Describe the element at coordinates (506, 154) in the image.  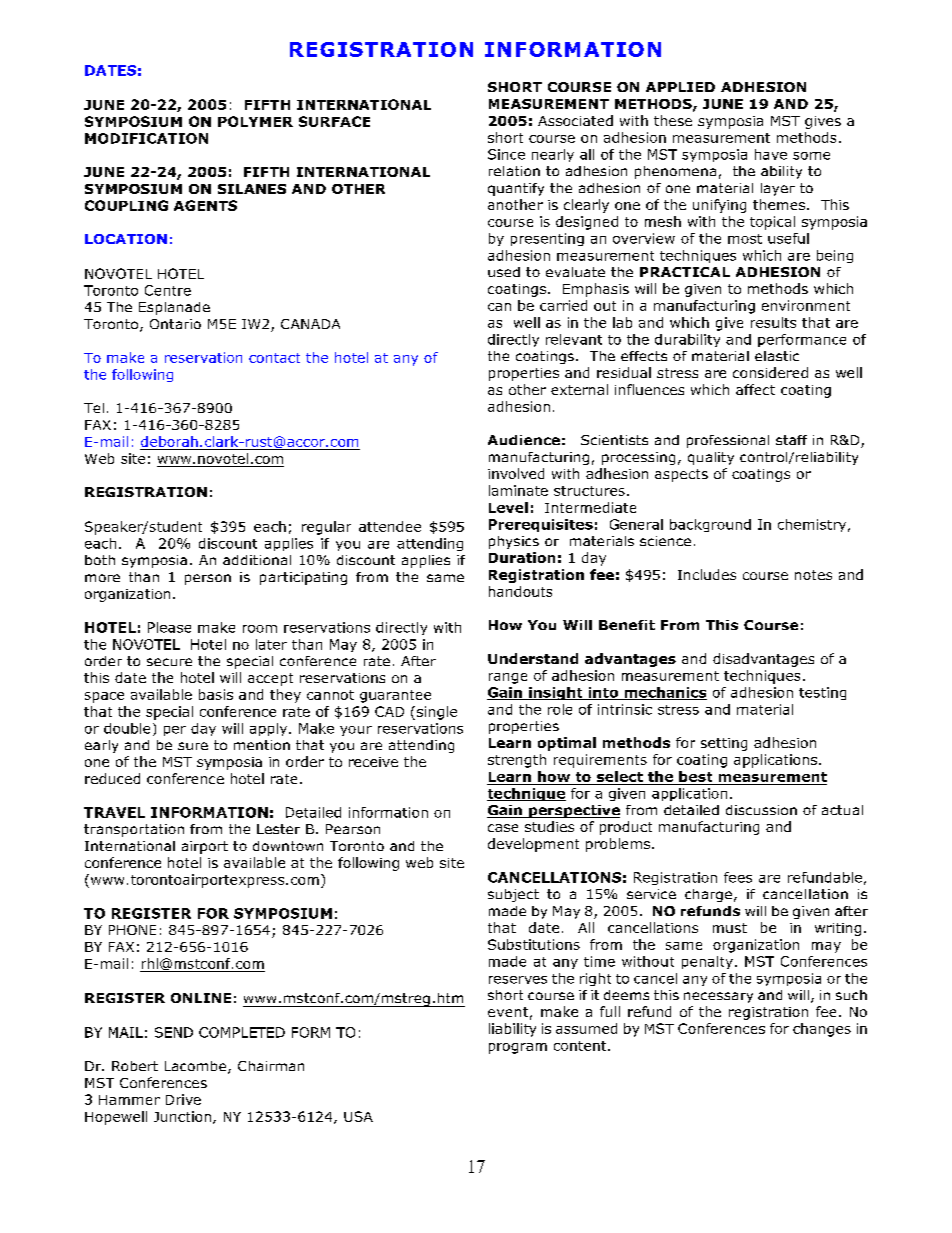
I see `Since` at that location.
